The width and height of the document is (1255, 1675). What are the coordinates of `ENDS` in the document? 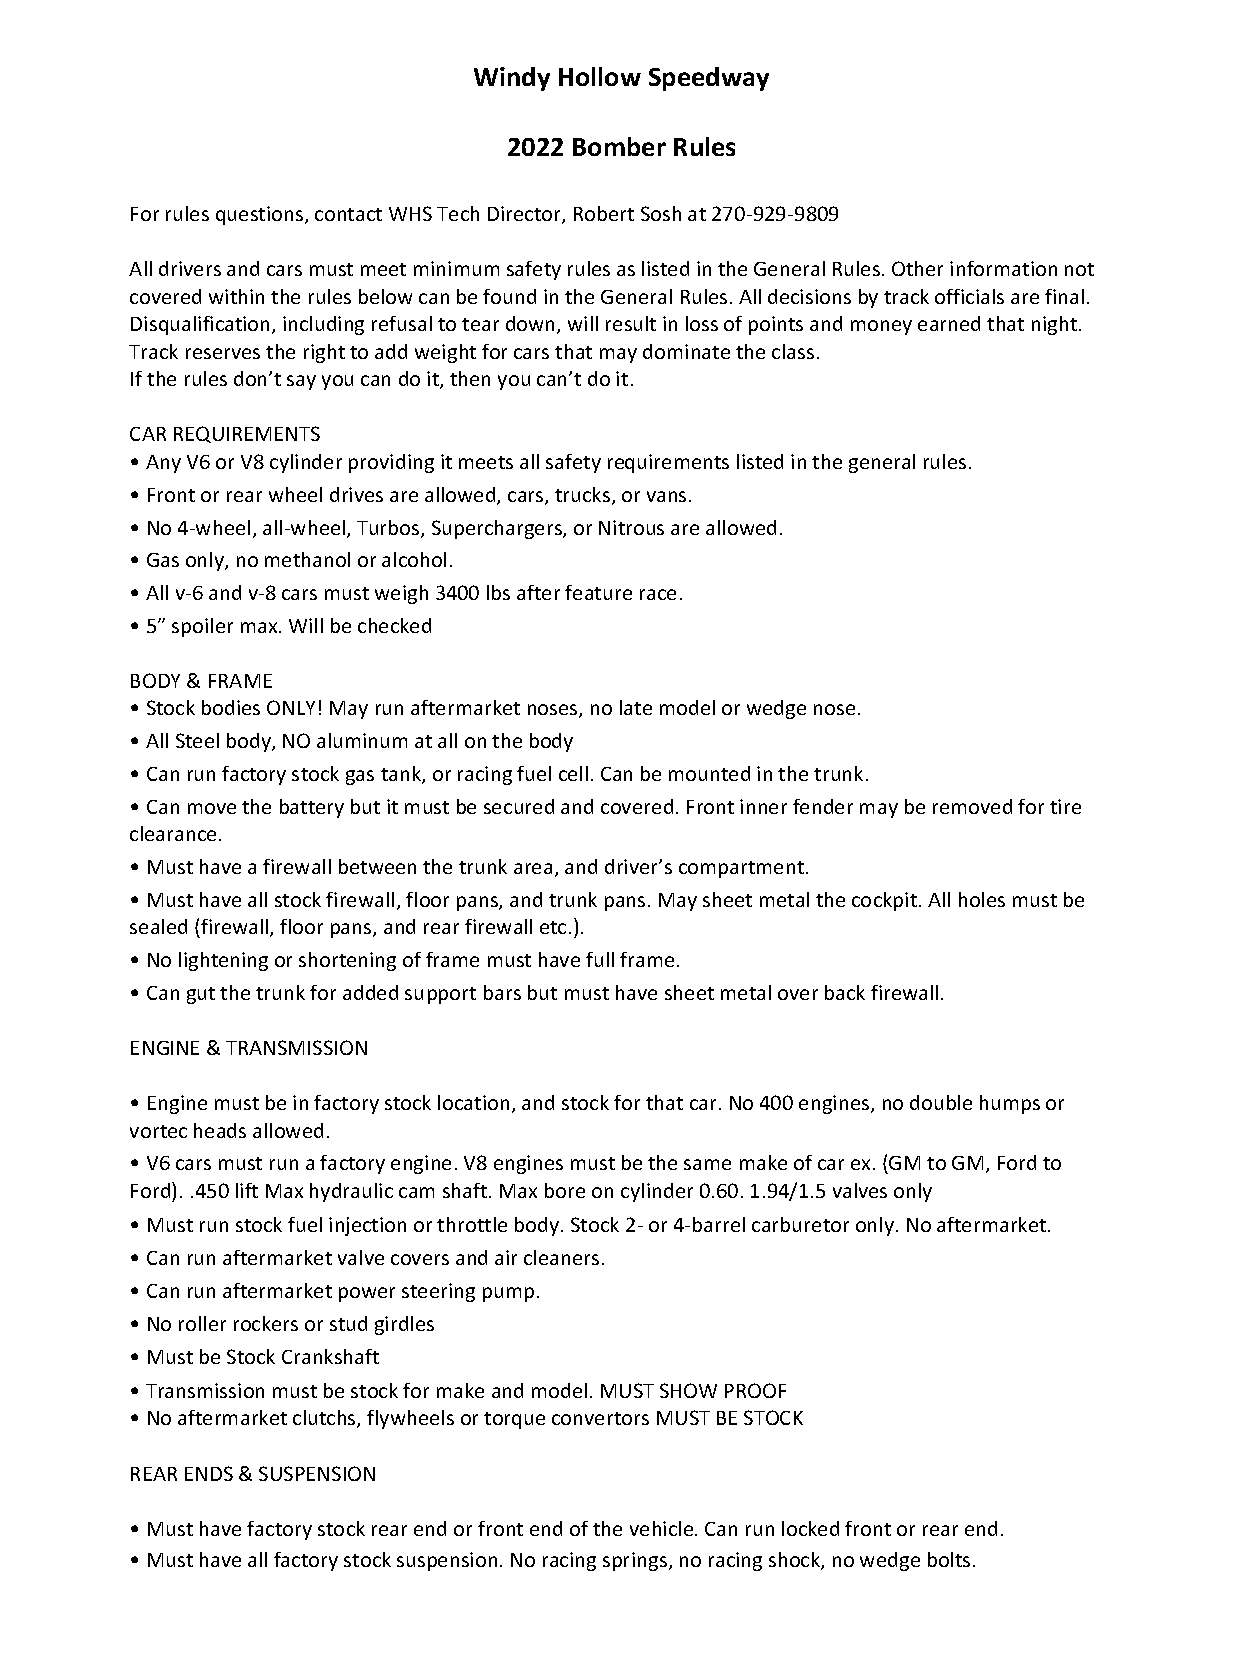 It's located at (209, 1473).
